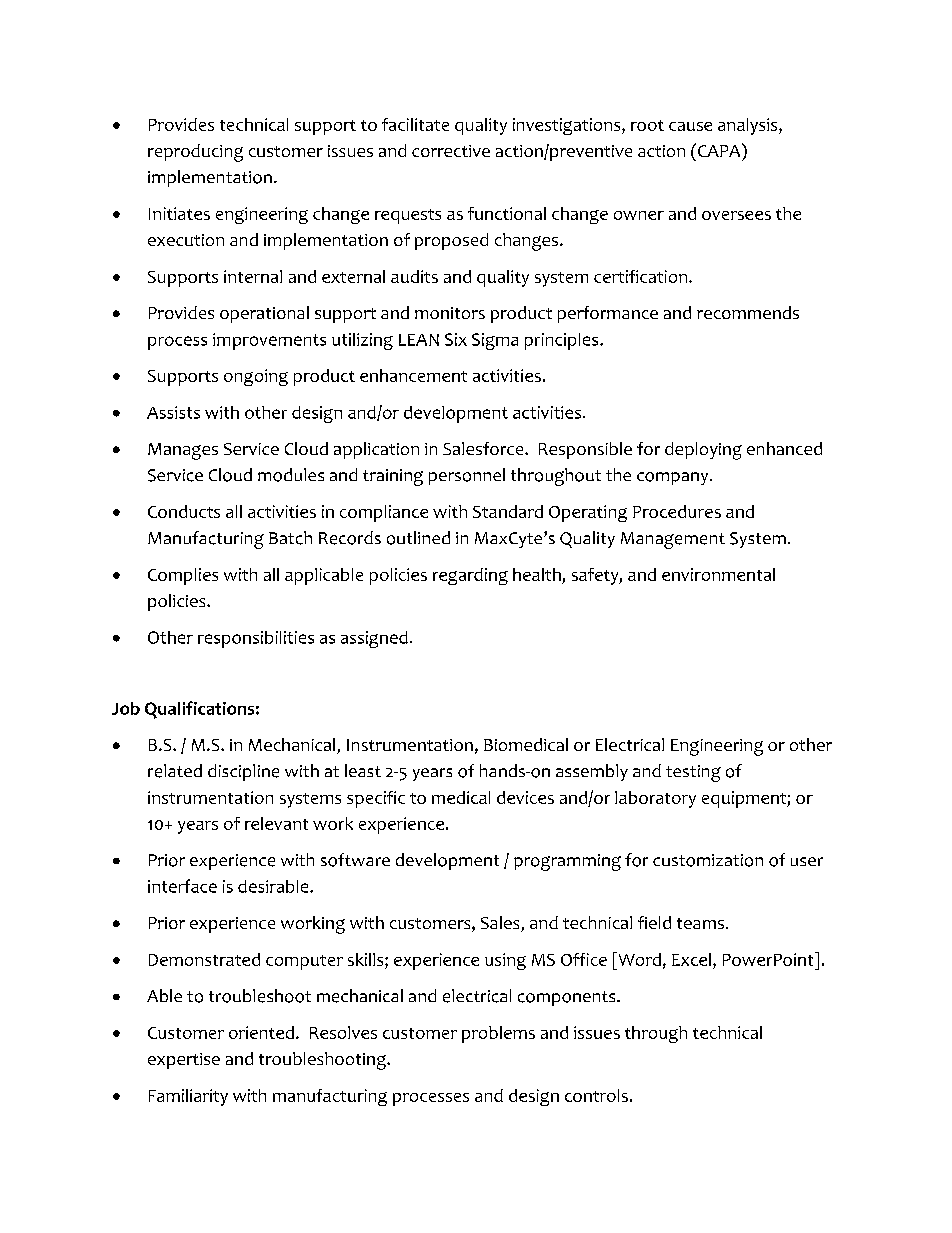 This screenshot has width=952, height=1233. What do you see at coordinates (498, 1034) in the screenshot?
I see `problems` at bounding box center [498, 1034].
